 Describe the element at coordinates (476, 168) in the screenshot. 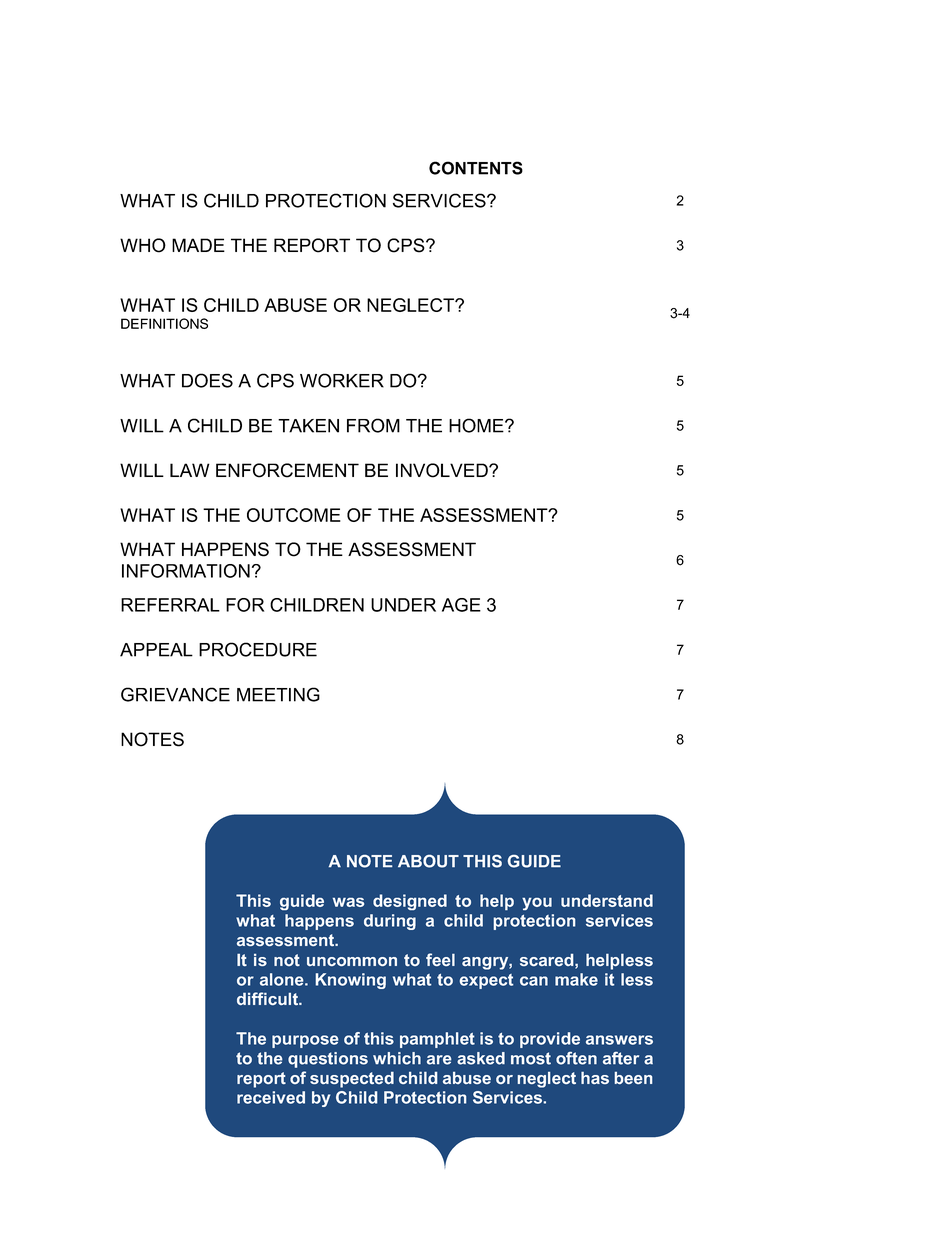

I see `CONTENTS` at that location.
